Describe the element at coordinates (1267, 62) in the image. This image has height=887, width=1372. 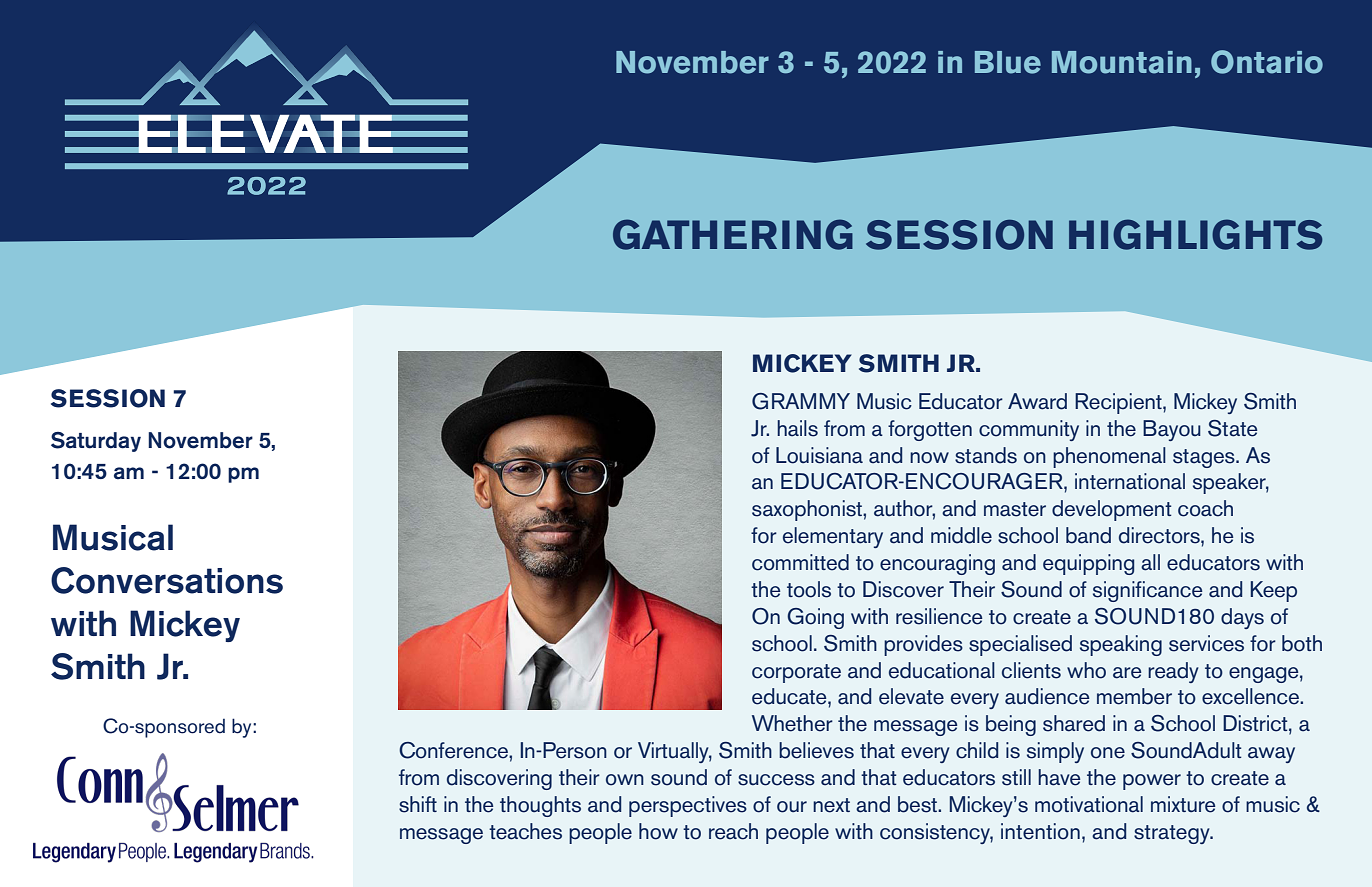
I see `Ontario` at that location.
